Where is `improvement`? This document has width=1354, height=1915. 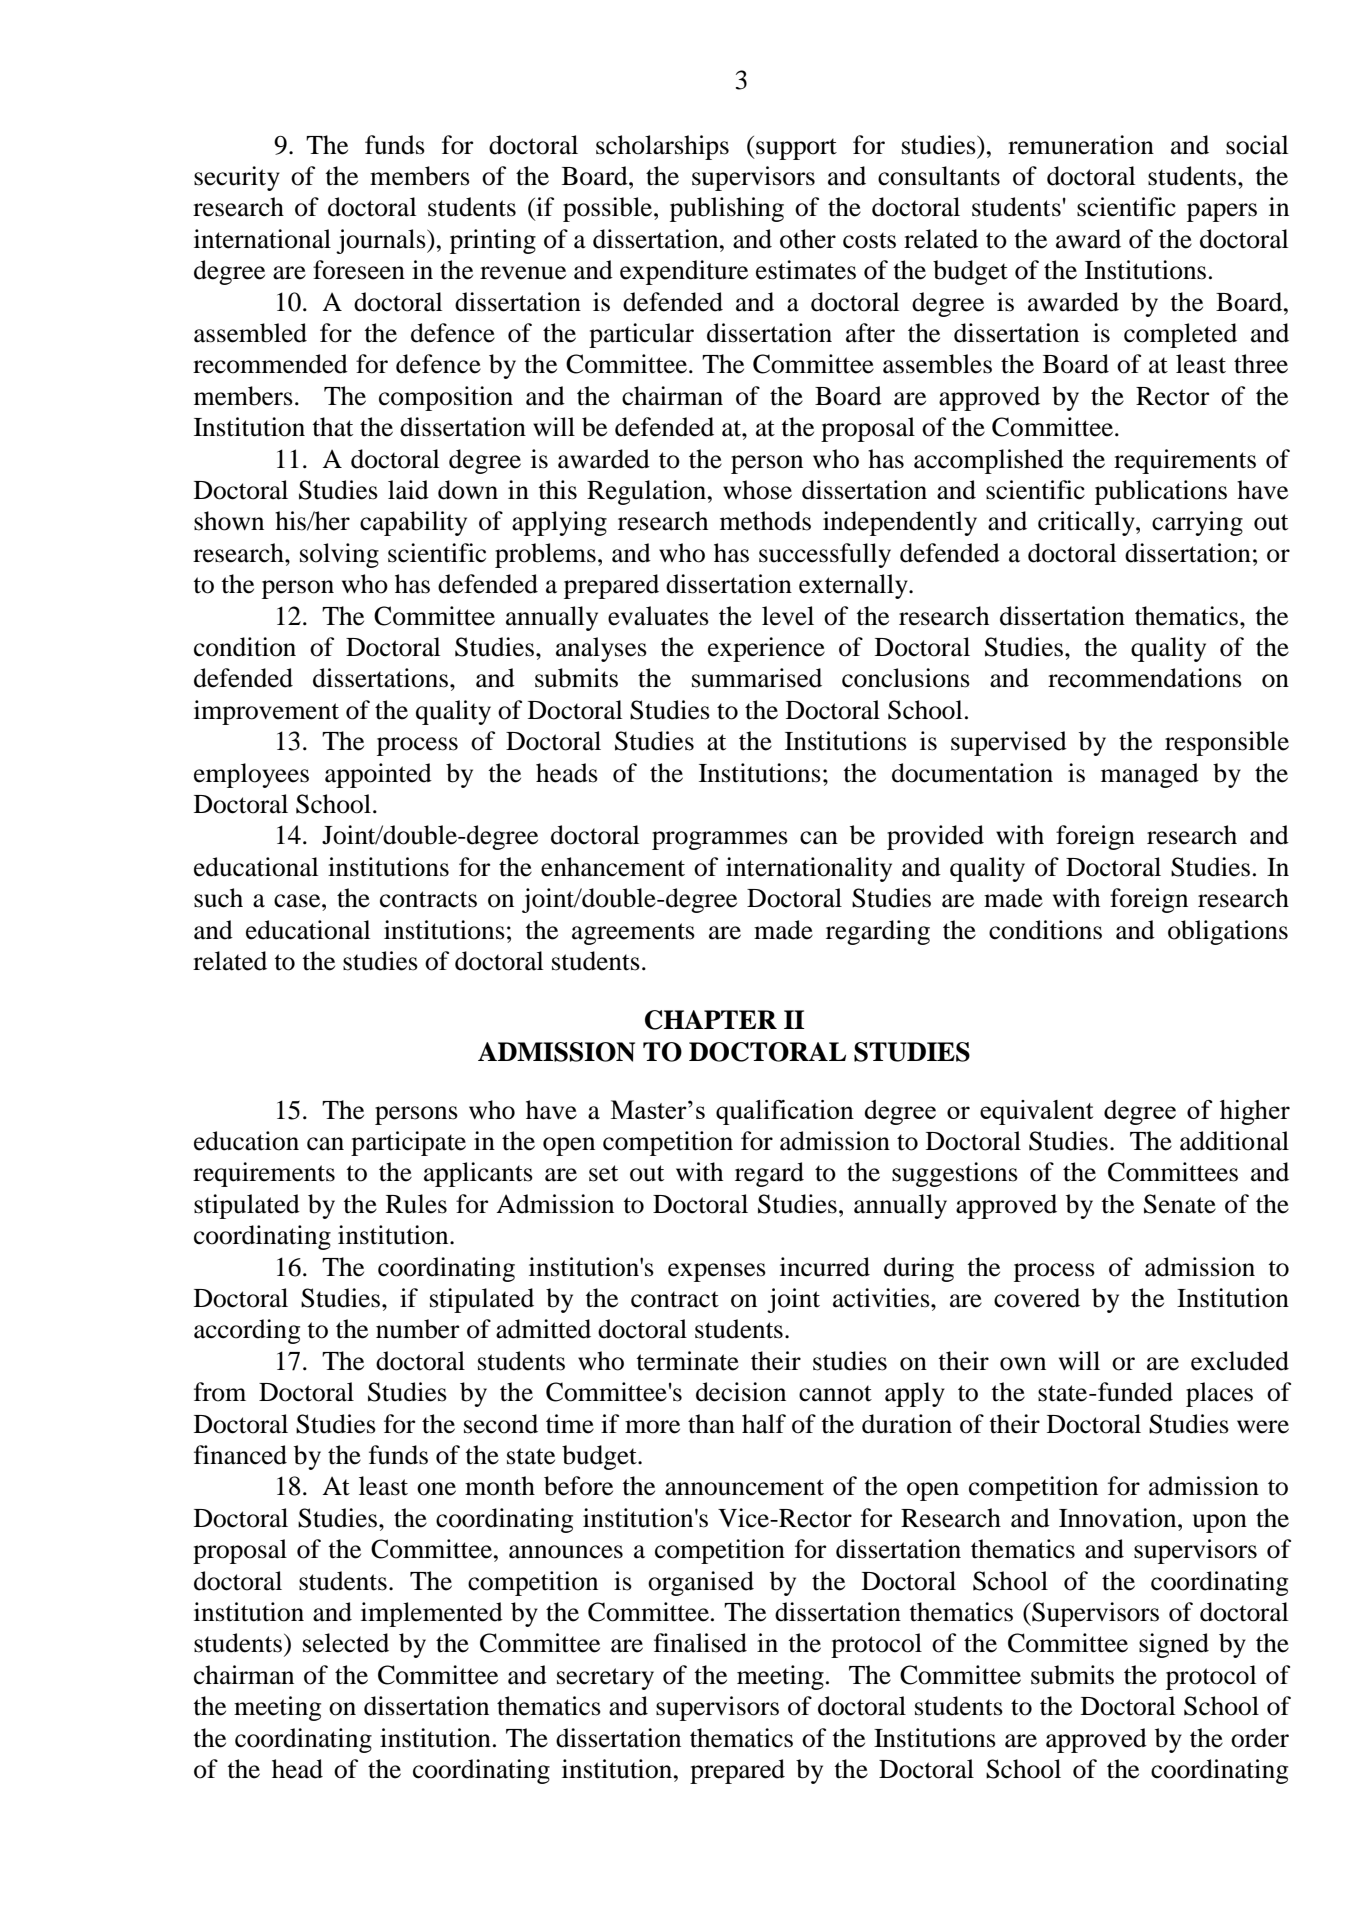 improvement is located at coordinates (266, 712).
